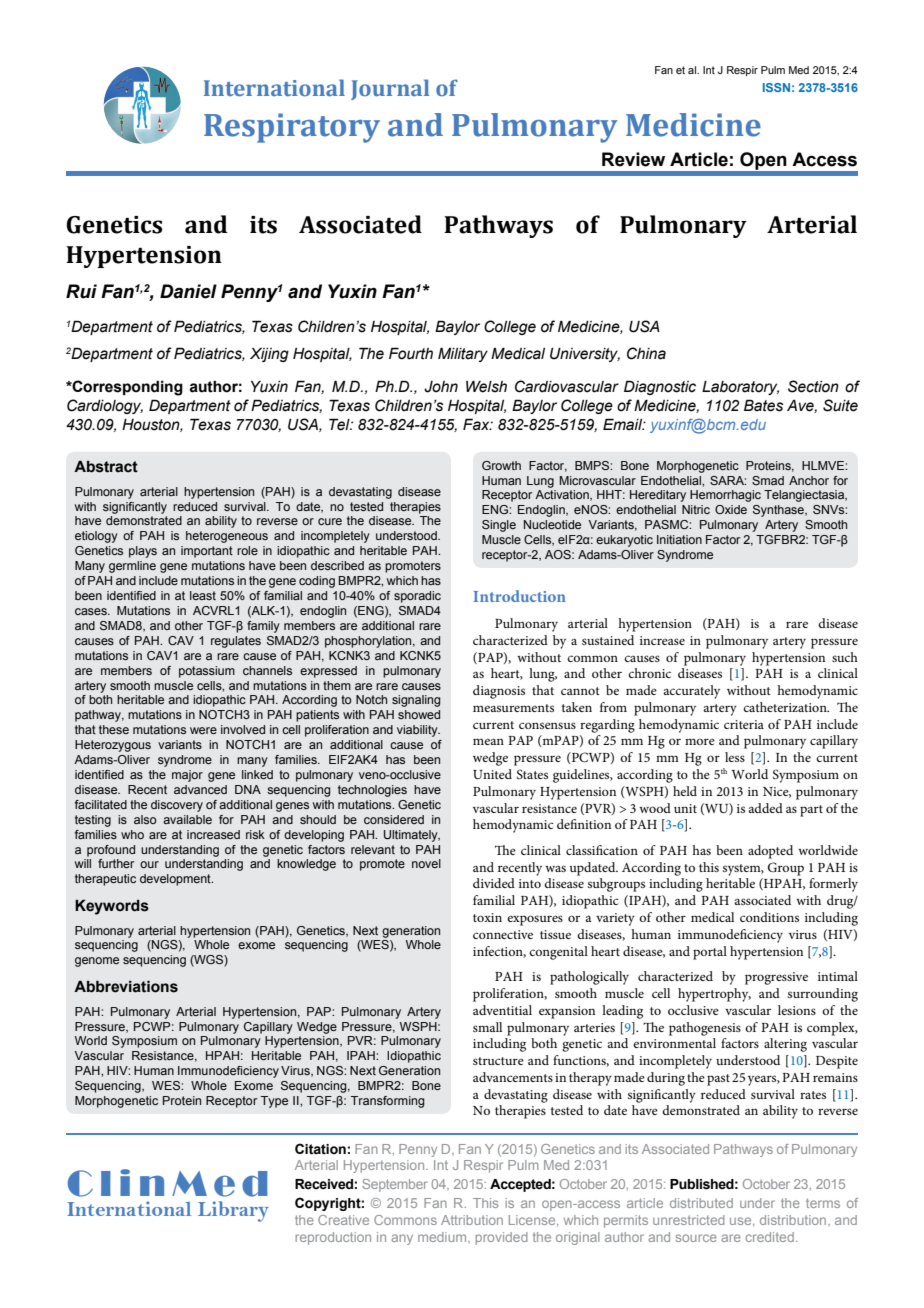 The height and width of the screenshot is (1308, 924). I want to click on Library, so click(233, 1211).
